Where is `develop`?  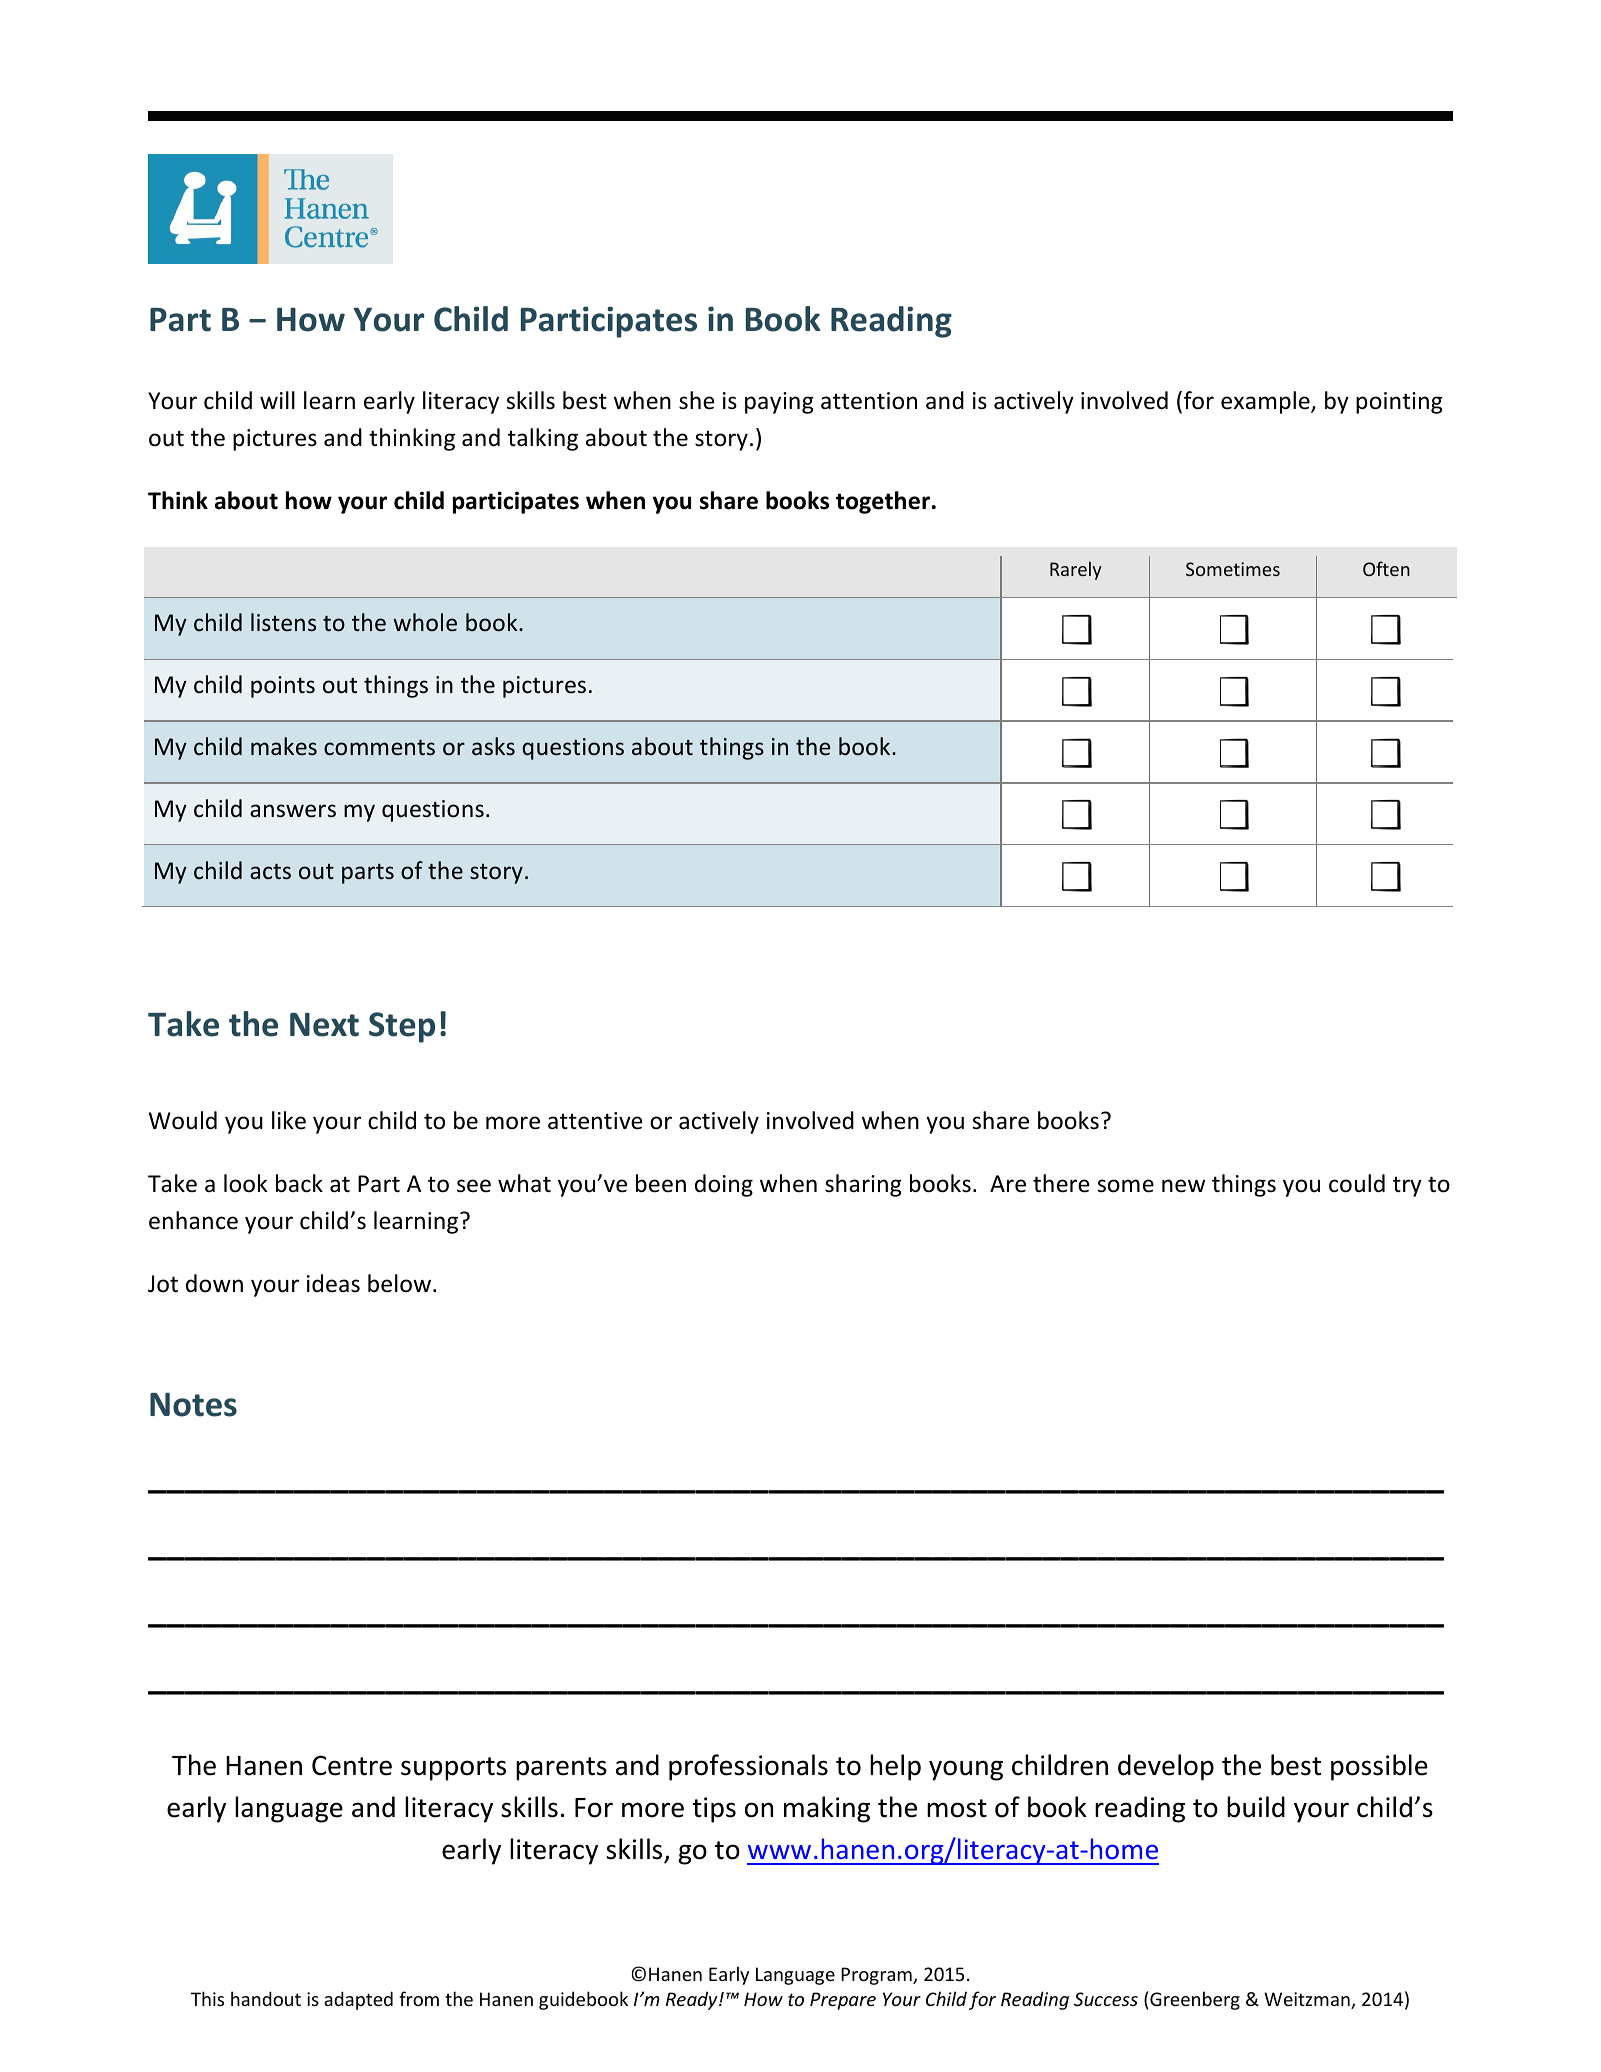 develop is located at coordinates (1166, 1767).
